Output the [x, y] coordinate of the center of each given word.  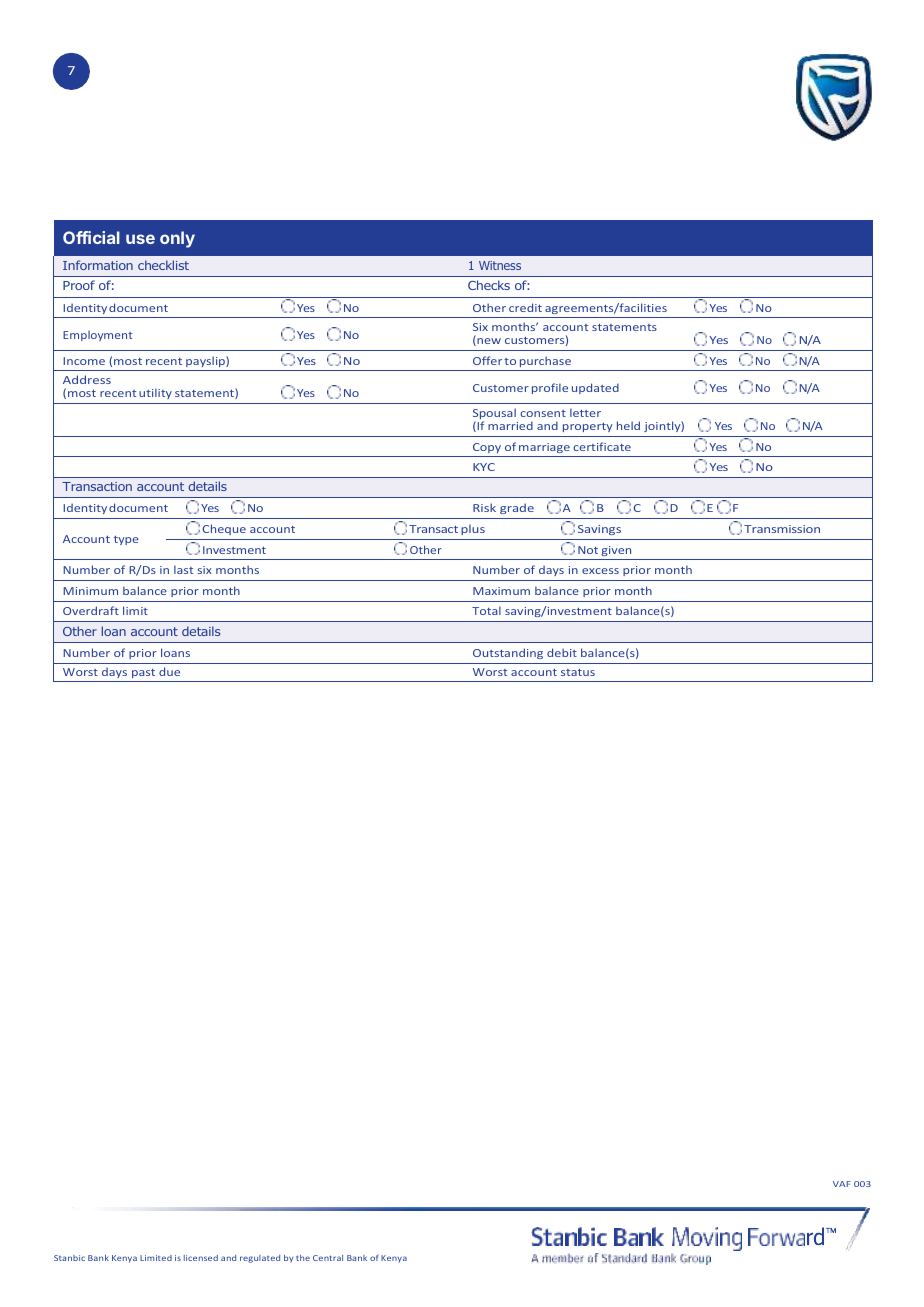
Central [328, 1258]
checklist [163, 265]
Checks [489, 285]
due [169, 671]
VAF [842, 1184]
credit [525, 307]
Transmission [782, 529]
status [578, 672]
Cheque [224, 529]
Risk [484, 507]
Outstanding [508, 653]
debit [562, 652]
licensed [201, 1258]
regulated [260, 1259]
